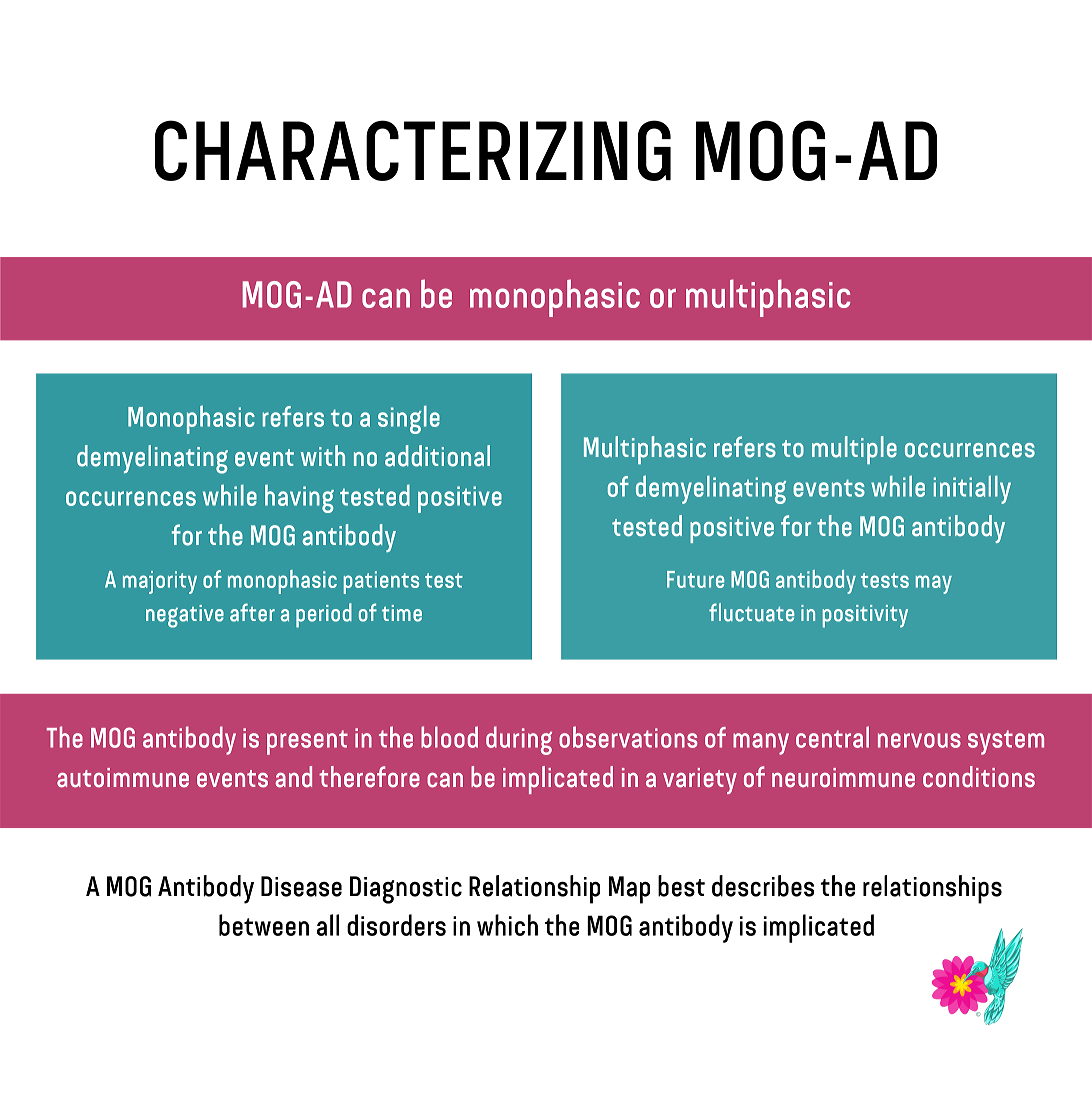 The height and width of the screenshot is (1093, 1092). I want to click on Future, so click(695, 579).
